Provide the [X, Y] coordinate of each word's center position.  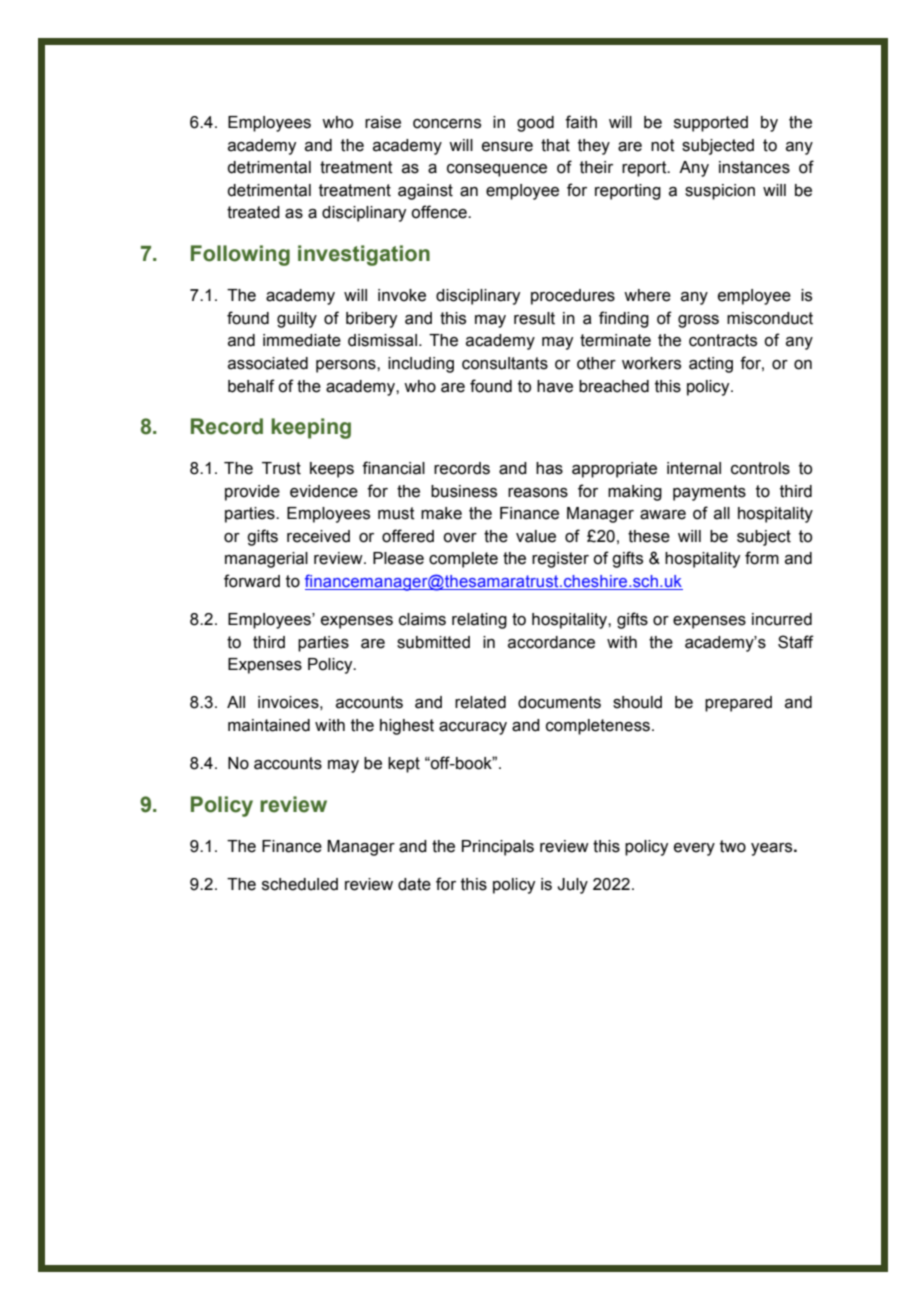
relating [479, 621]
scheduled [300, 884]
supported [711, 124]
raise [383, 122]
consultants [505, 363]
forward [252, 581]
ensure [507, 147]
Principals [498, 848]
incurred [782, 619]
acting [711, 365]
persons [347, 366]
